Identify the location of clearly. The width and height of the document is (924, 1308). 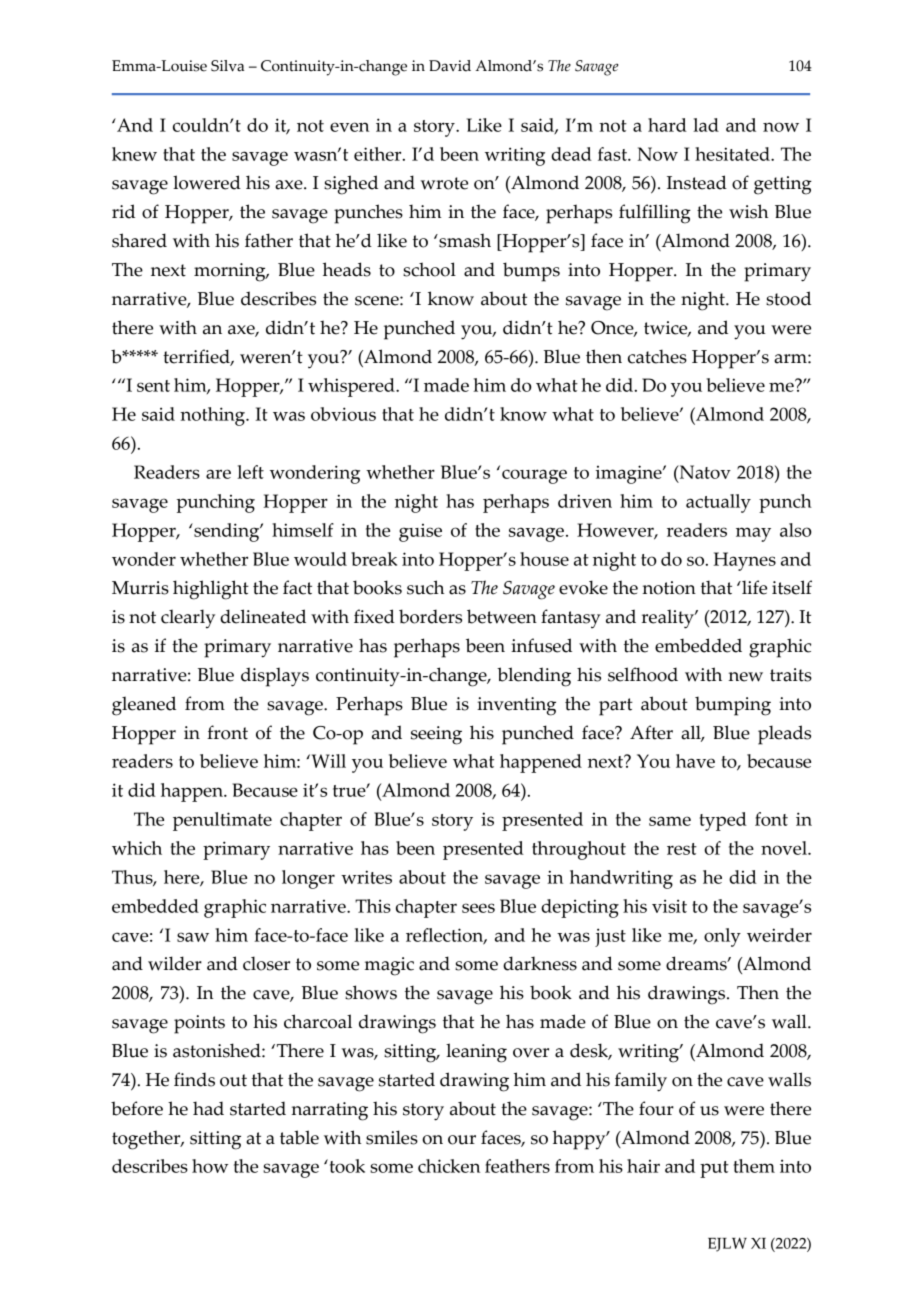
(188, 619).
